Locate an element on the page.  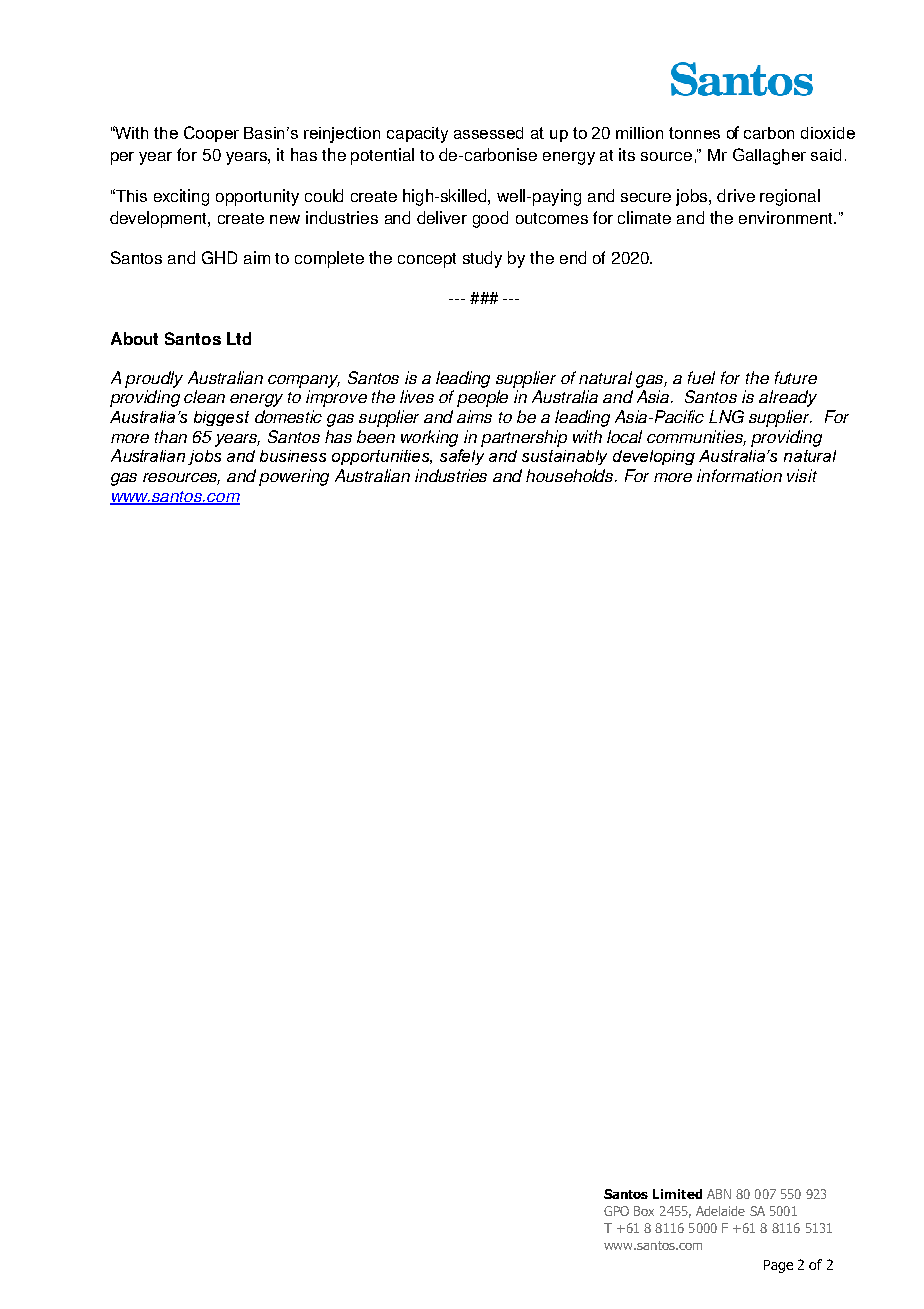
Box is located at coordinates (644, 1211).
